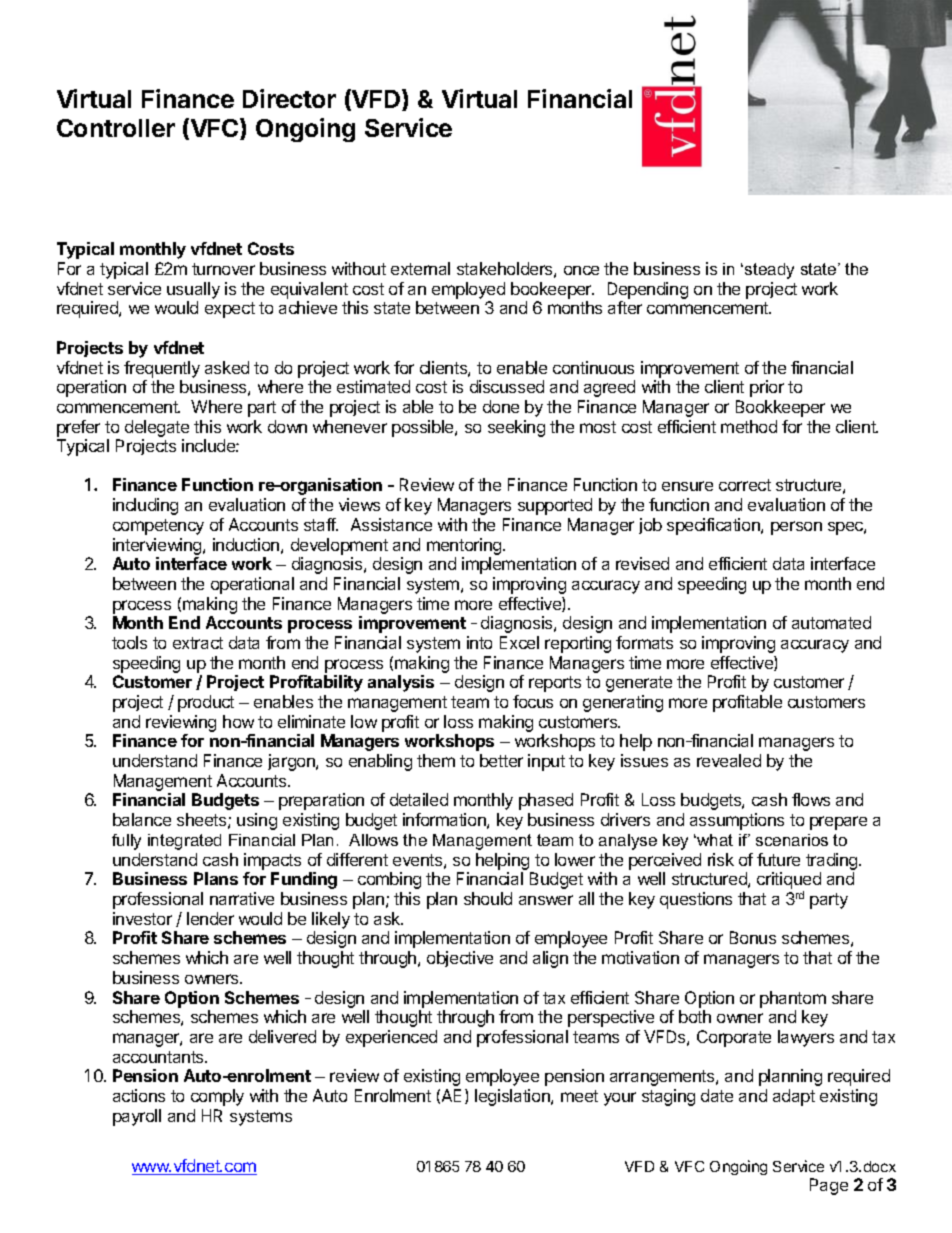 This document has width=952, height=1233. Describe the element at coordinates (142, 819) in the document. I see `balance` at that location.
